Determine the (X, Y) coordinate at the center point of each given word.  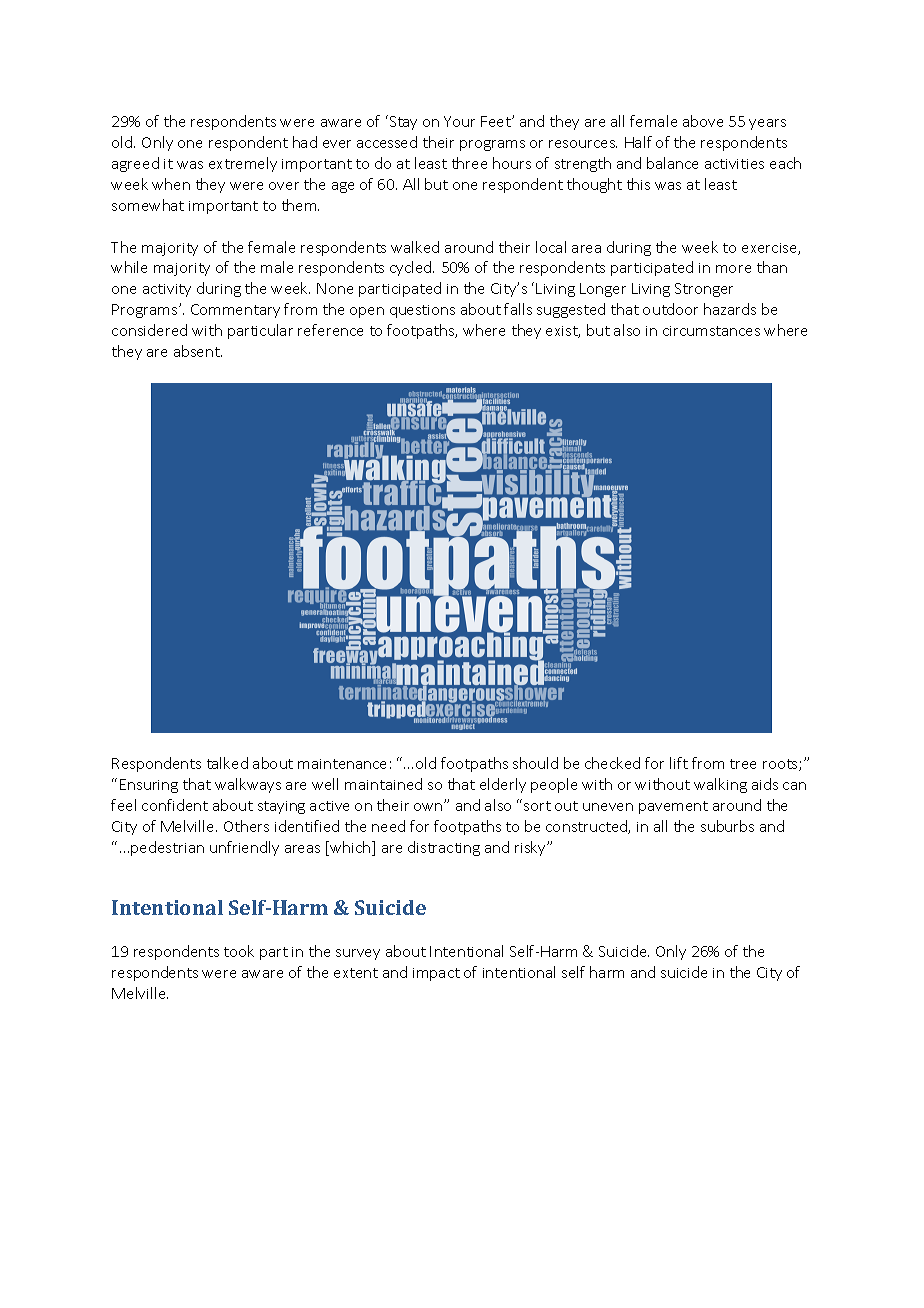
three (469, 163)
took (239, 951)
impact (436, 974)
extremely (243, 164)
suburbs (727, 826)
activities (734, 164)
